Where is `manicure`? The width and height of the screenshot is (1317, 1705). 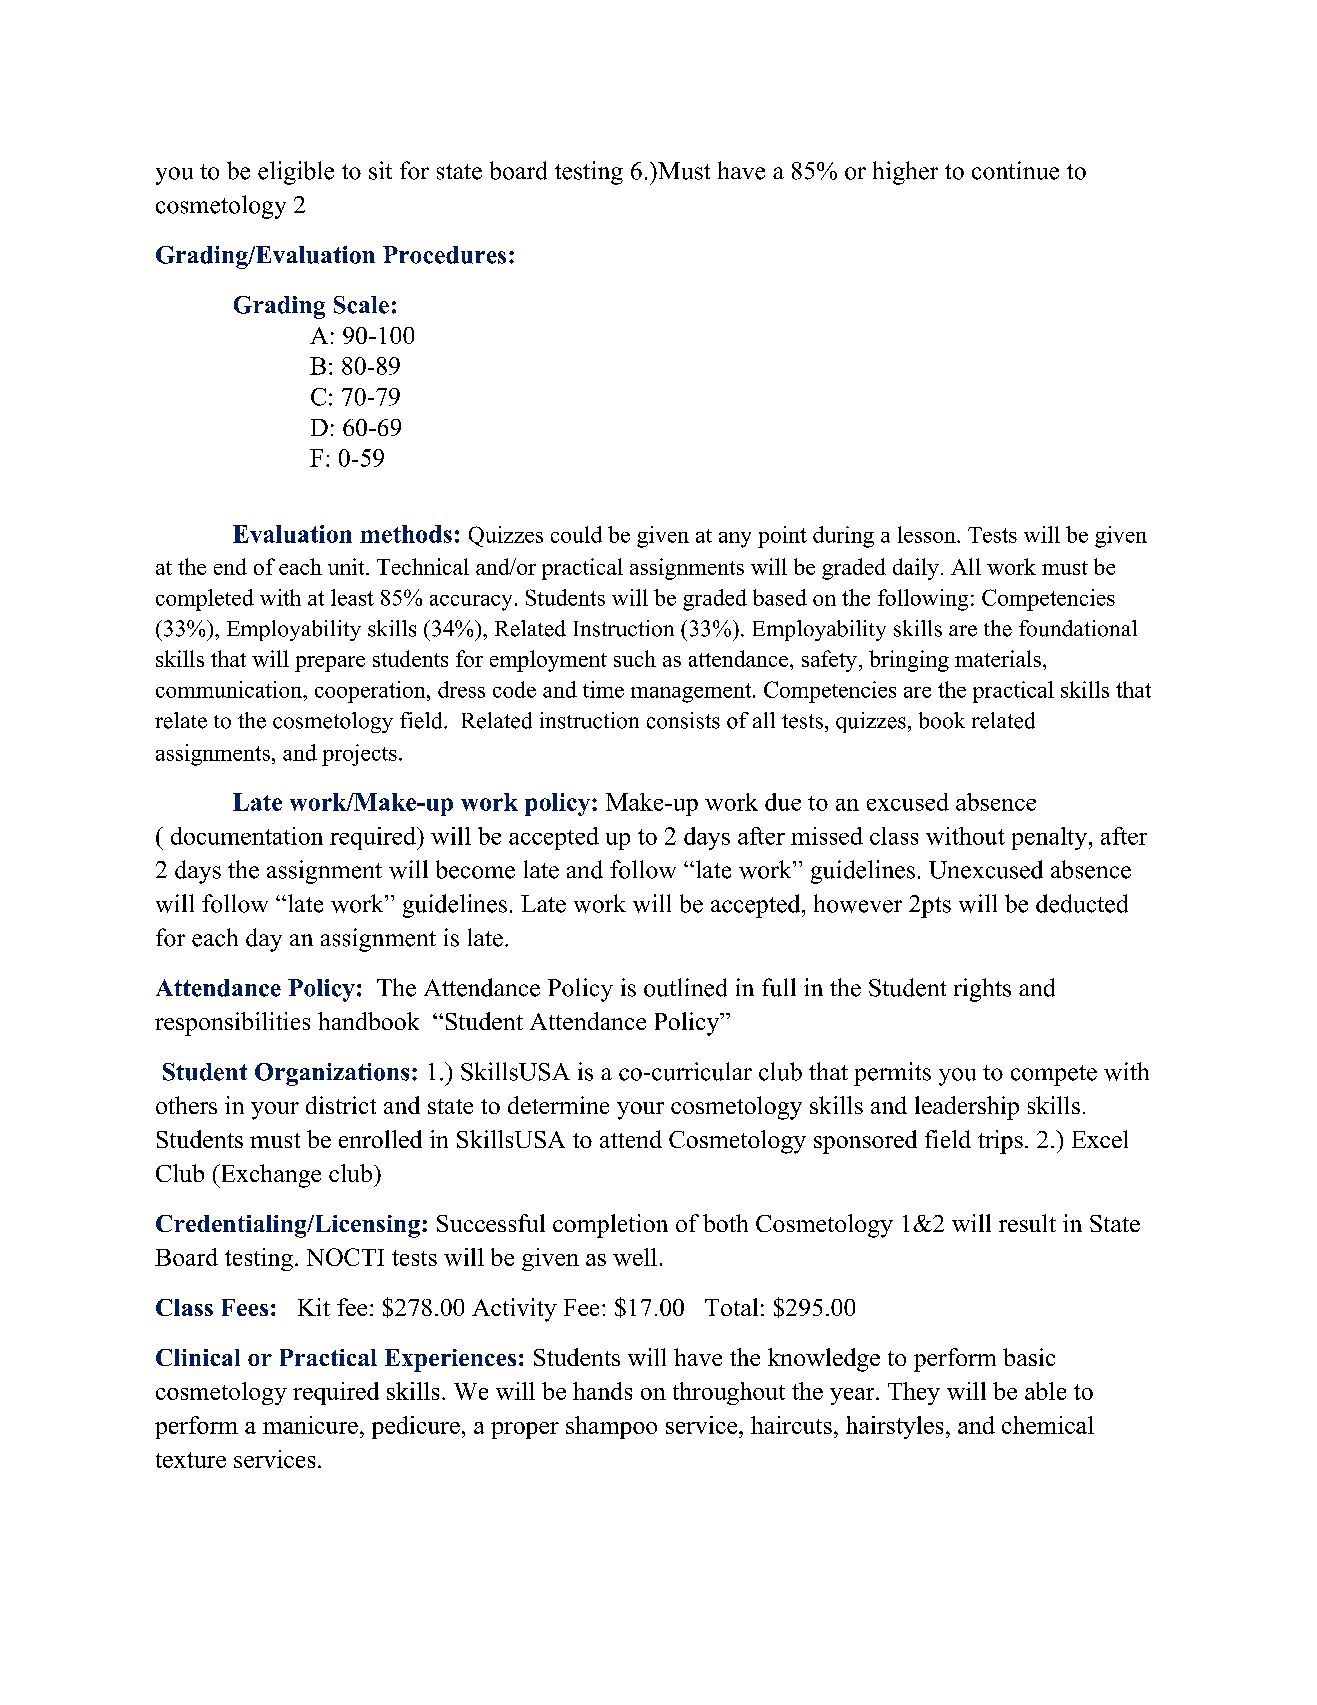 manicure is located at coordinates (310, 1425).
